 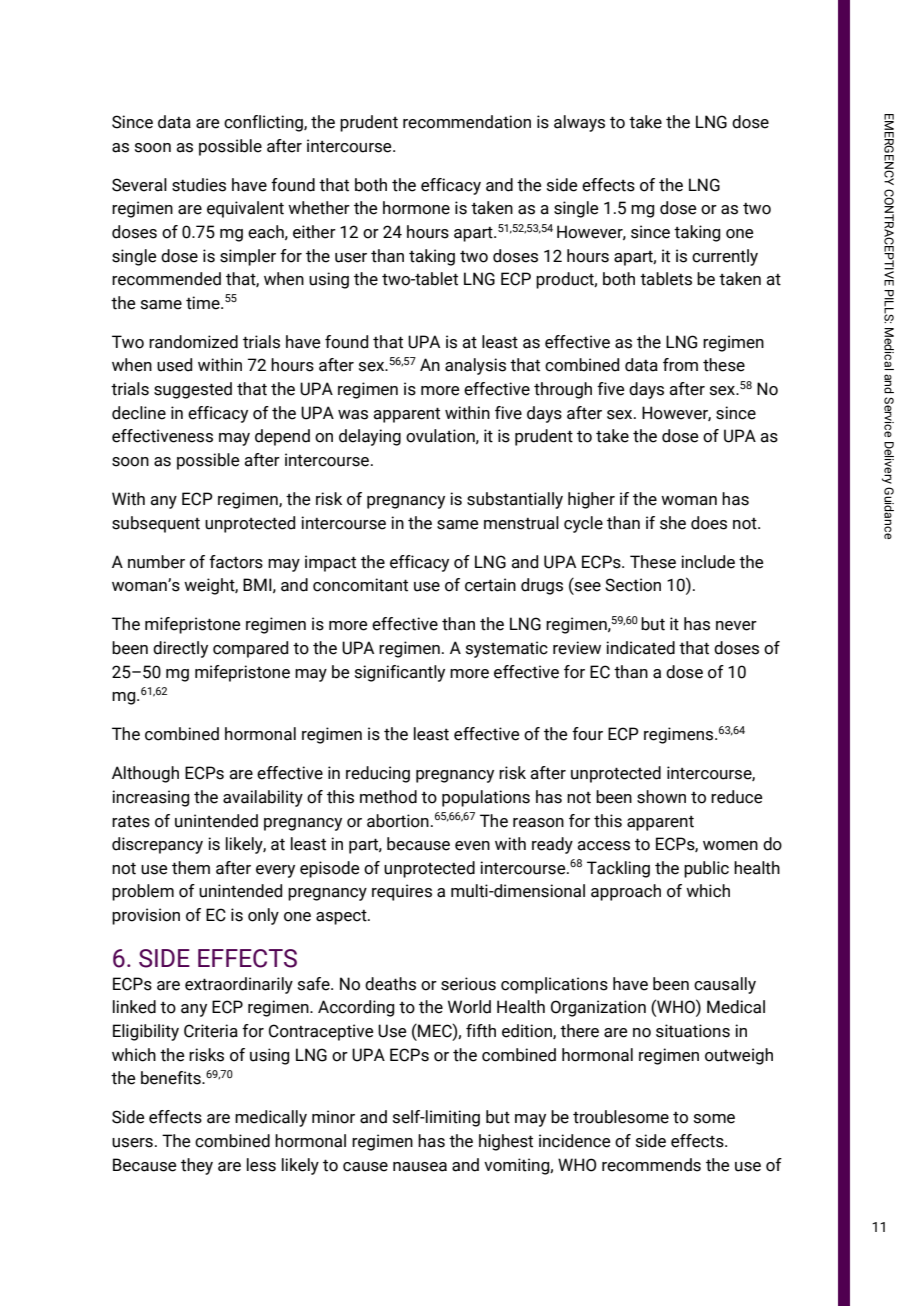 What do you see at coordinates (579, 123) in the screenshot?
I see `always` at bounding box center [579, 123].
